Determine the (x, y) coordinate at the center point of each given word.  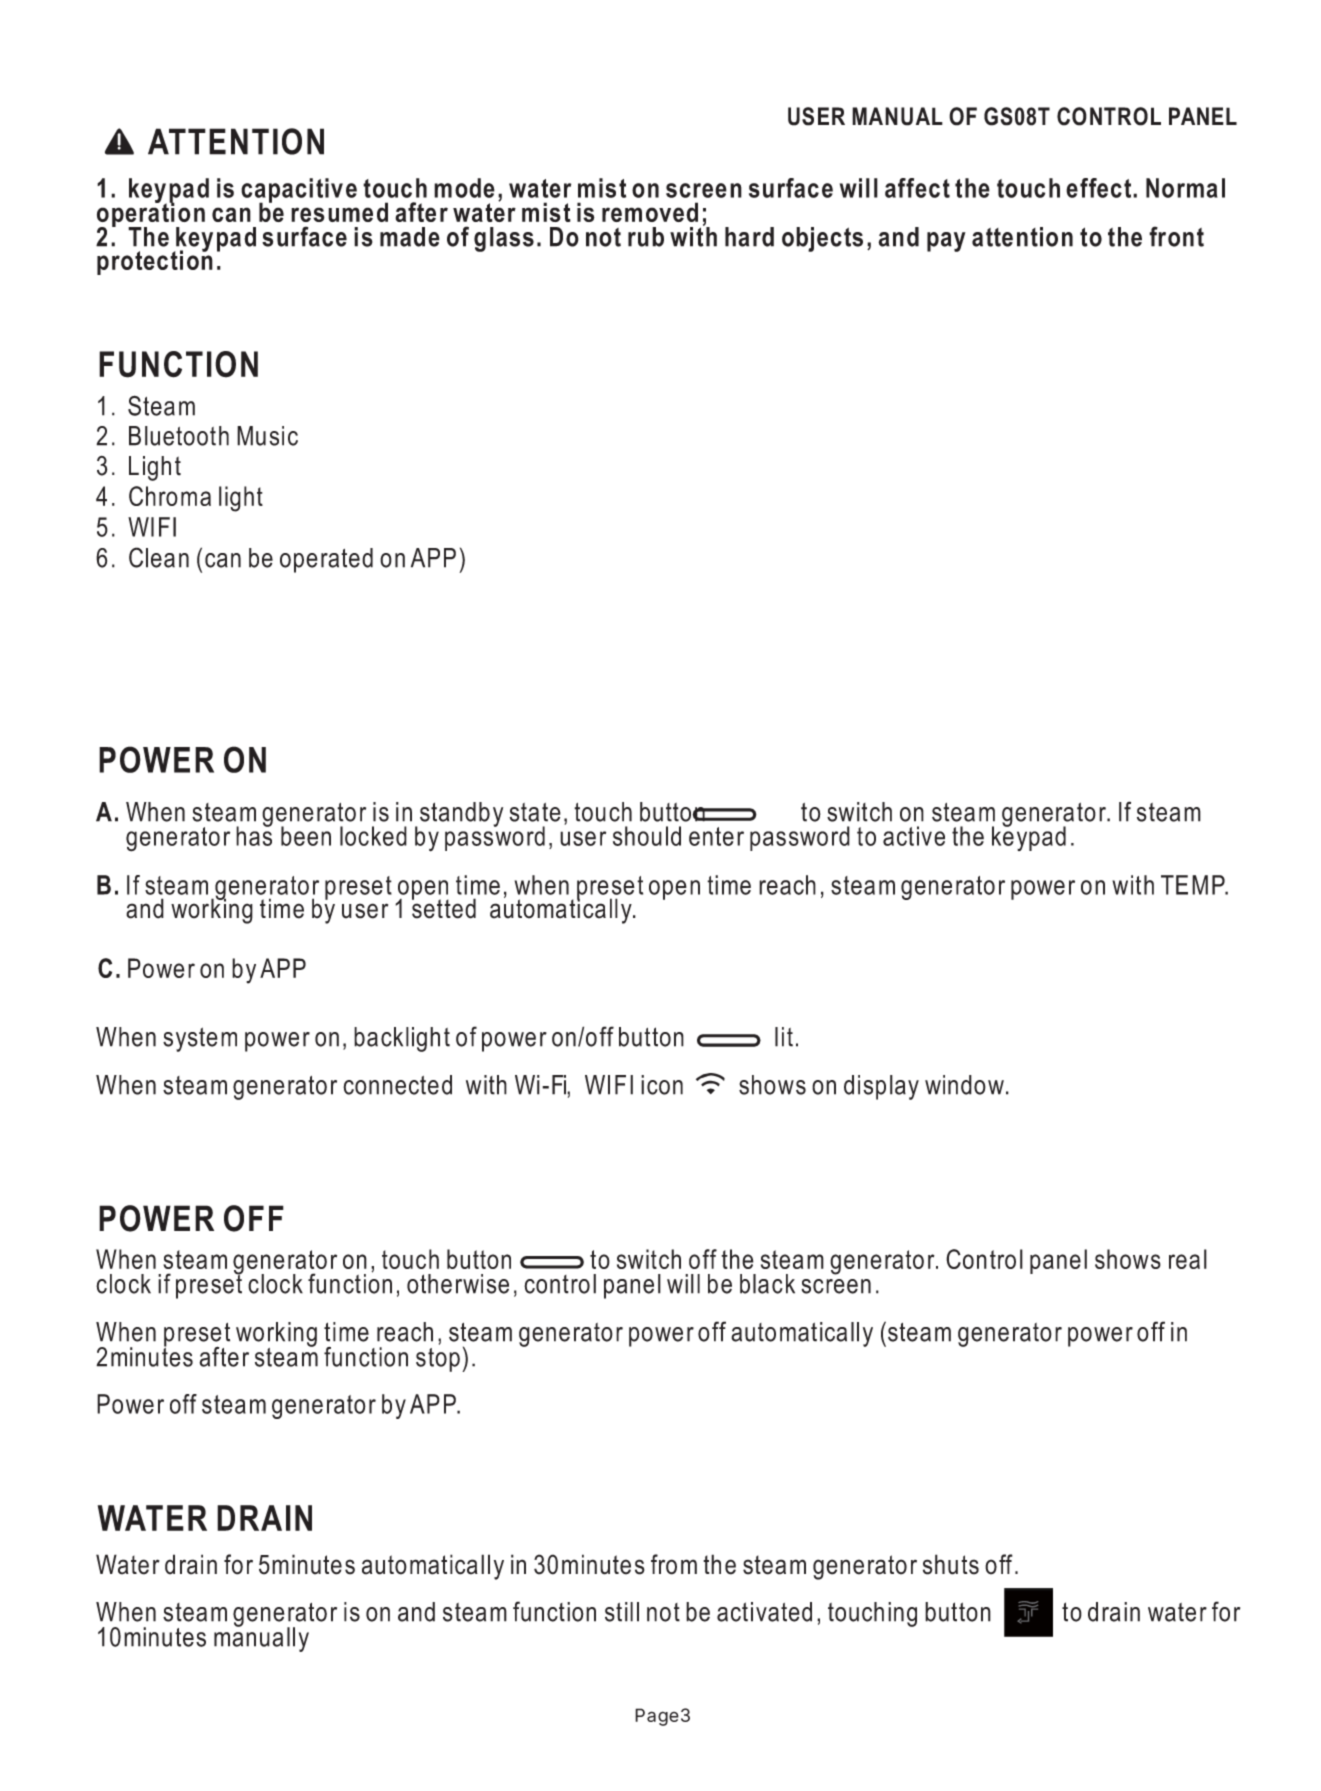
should (647, 836)
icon (662, 1085)
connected (397, 1085)
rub (646, 237)
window (964, 1085)
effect (1100, 188)
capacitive (299, 191)
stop (438, 1360)
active (914, 836)
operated (326, 560)
